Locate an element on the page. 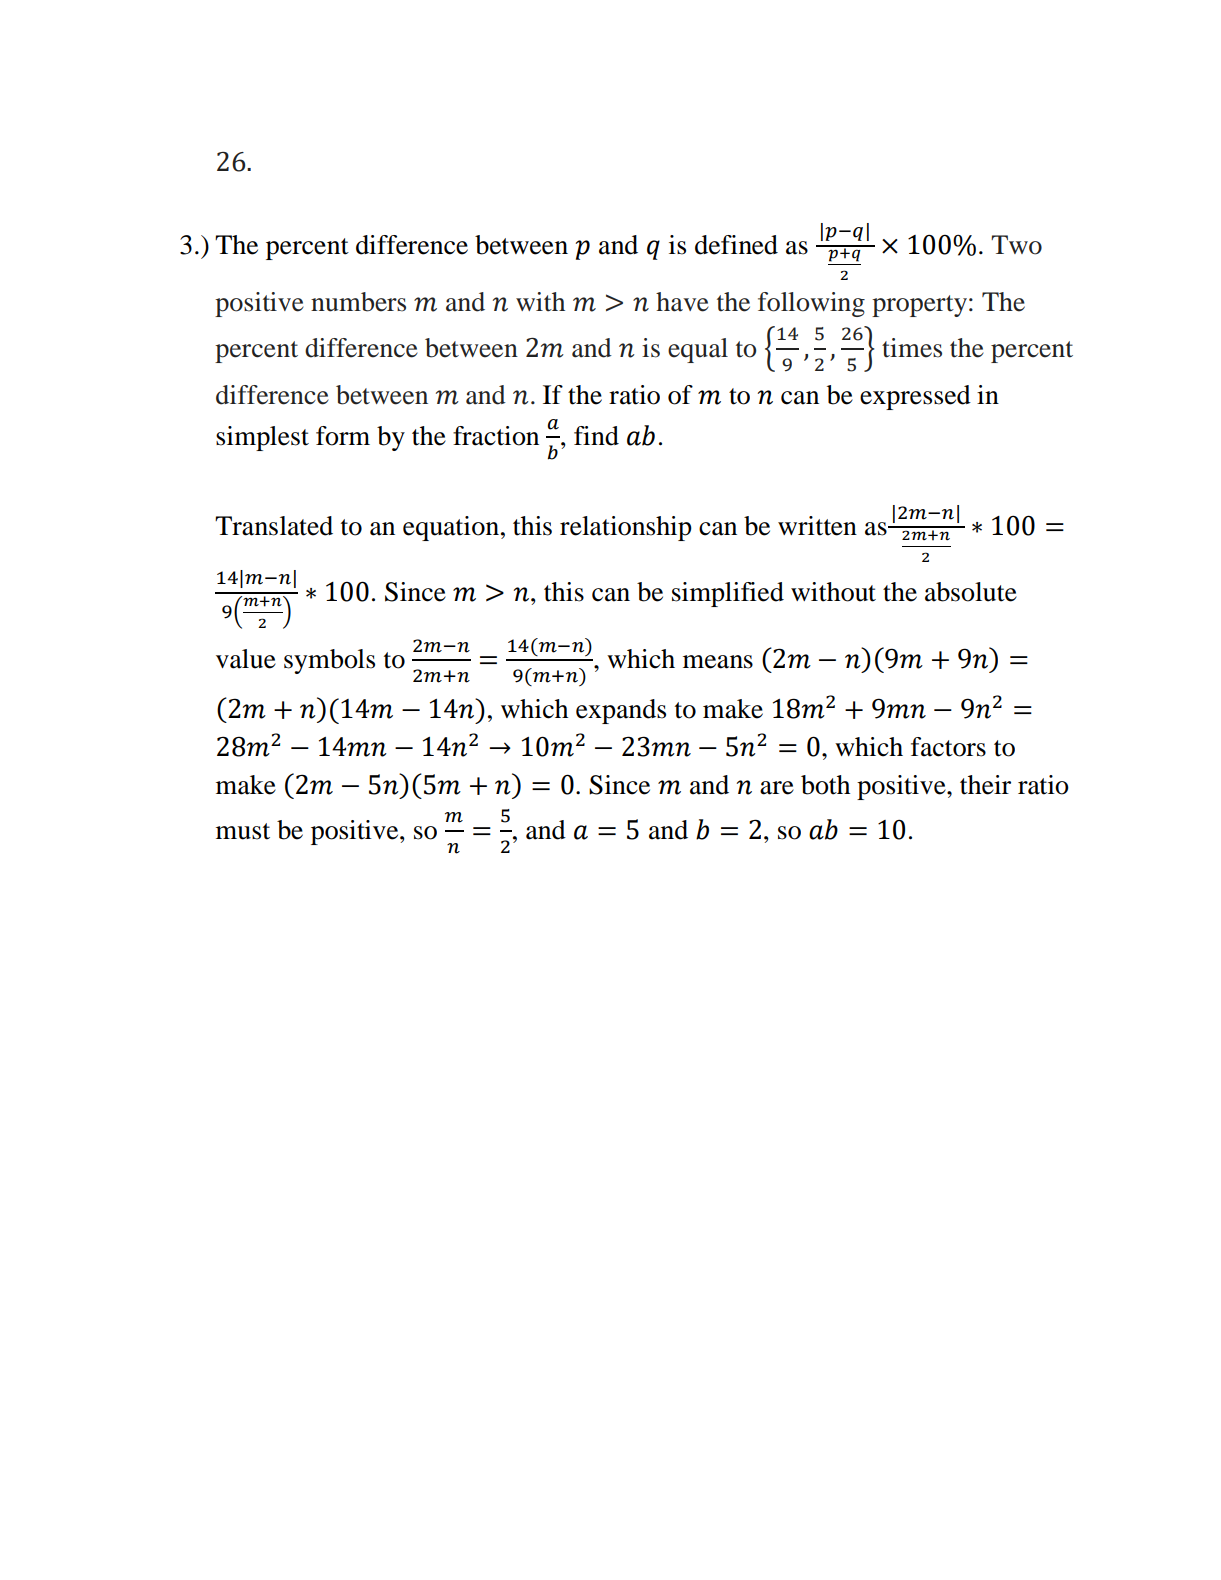 This image has height=1580, width=1221. their is located at coordinates (985, 785).
